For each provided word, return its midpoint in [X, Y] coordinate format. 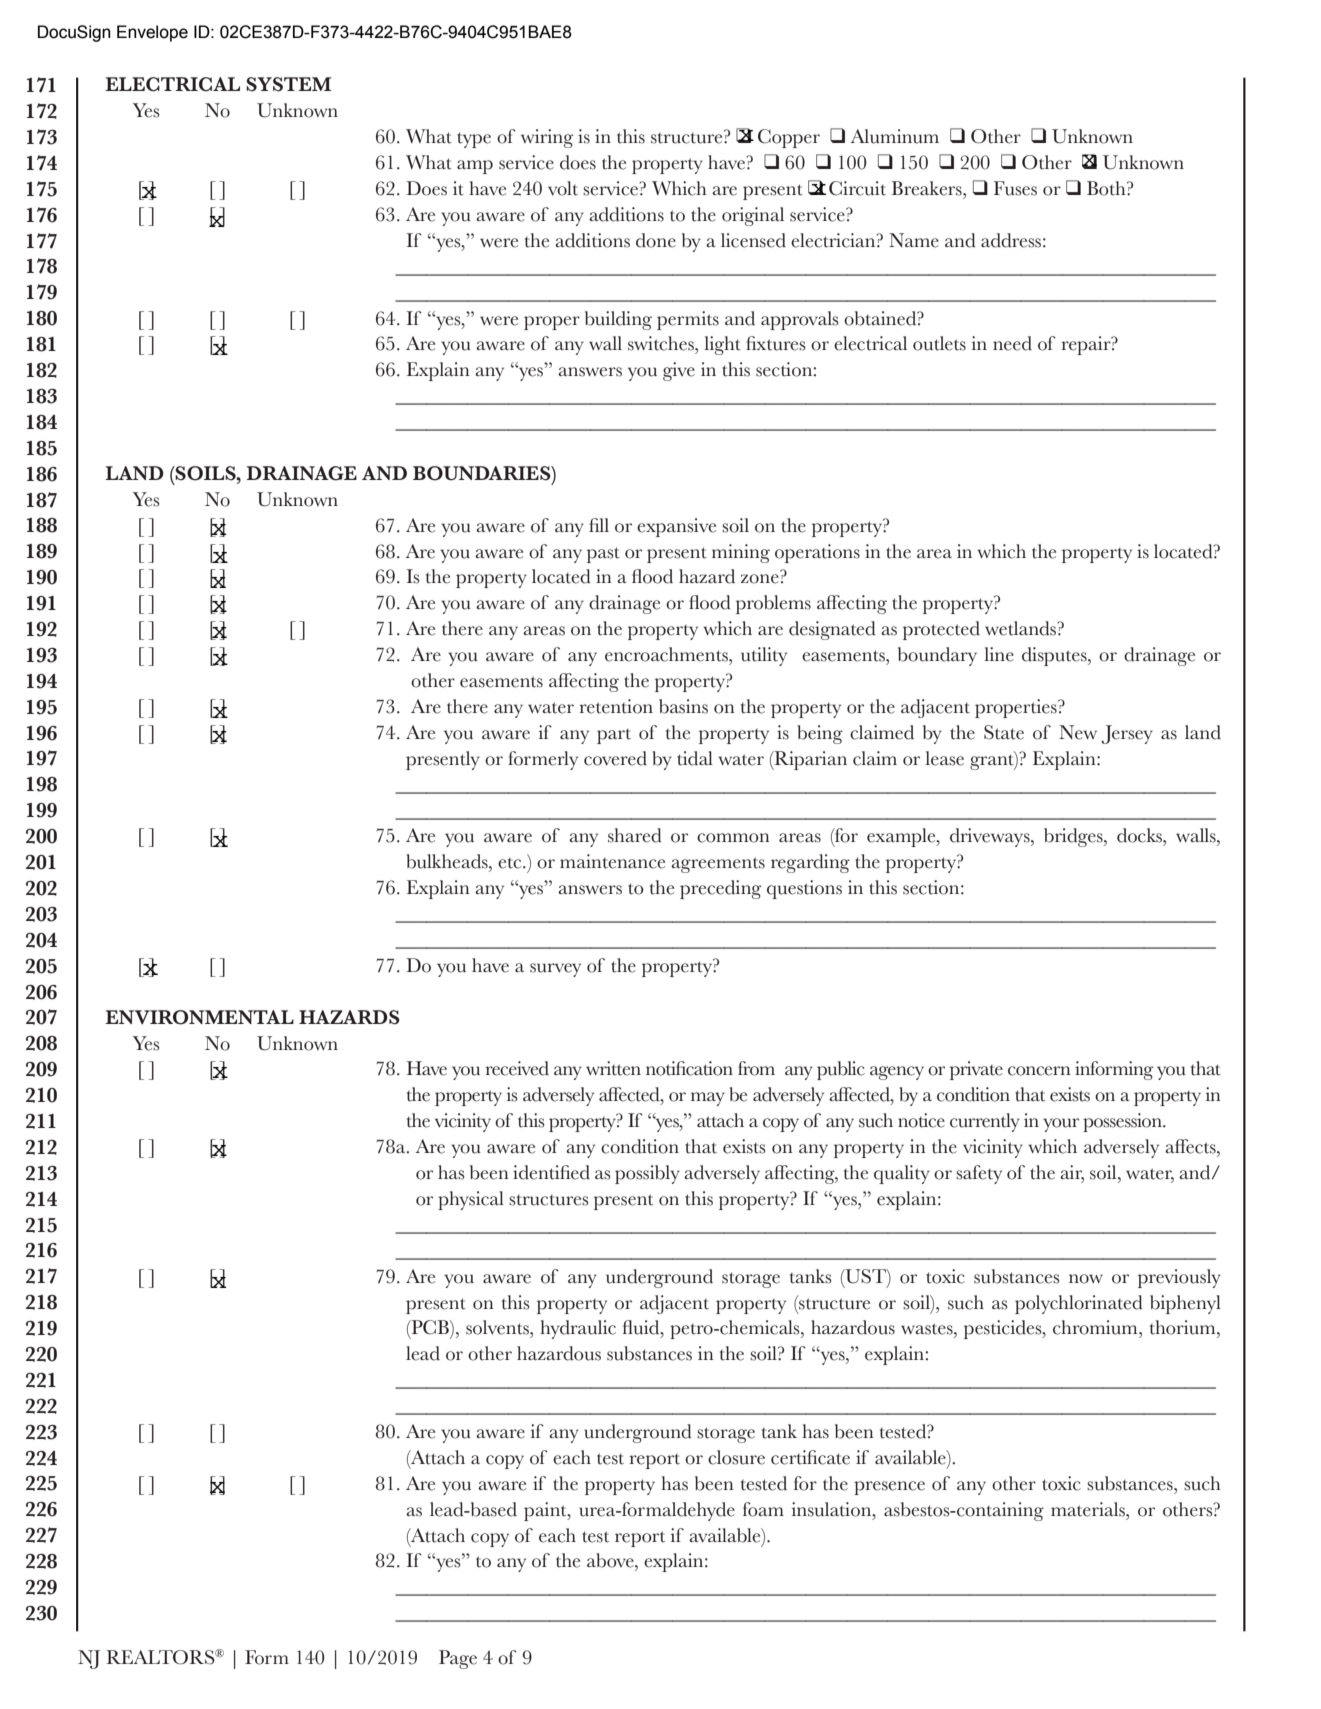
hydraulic [578, 1329]
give [679, 371]
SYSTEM [288, 84]
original [753, 216]
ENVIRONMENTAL [199, 1017]
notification [689, 1068]
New [1078, 732]
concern [1039, 1071]
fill [599, 525]
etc [511, 863]
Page [458, 1659]
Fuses [1015, 188]
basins [683, 706]
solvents [498, 1327]
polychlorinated [1079, 1304]
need [1012, 343]
